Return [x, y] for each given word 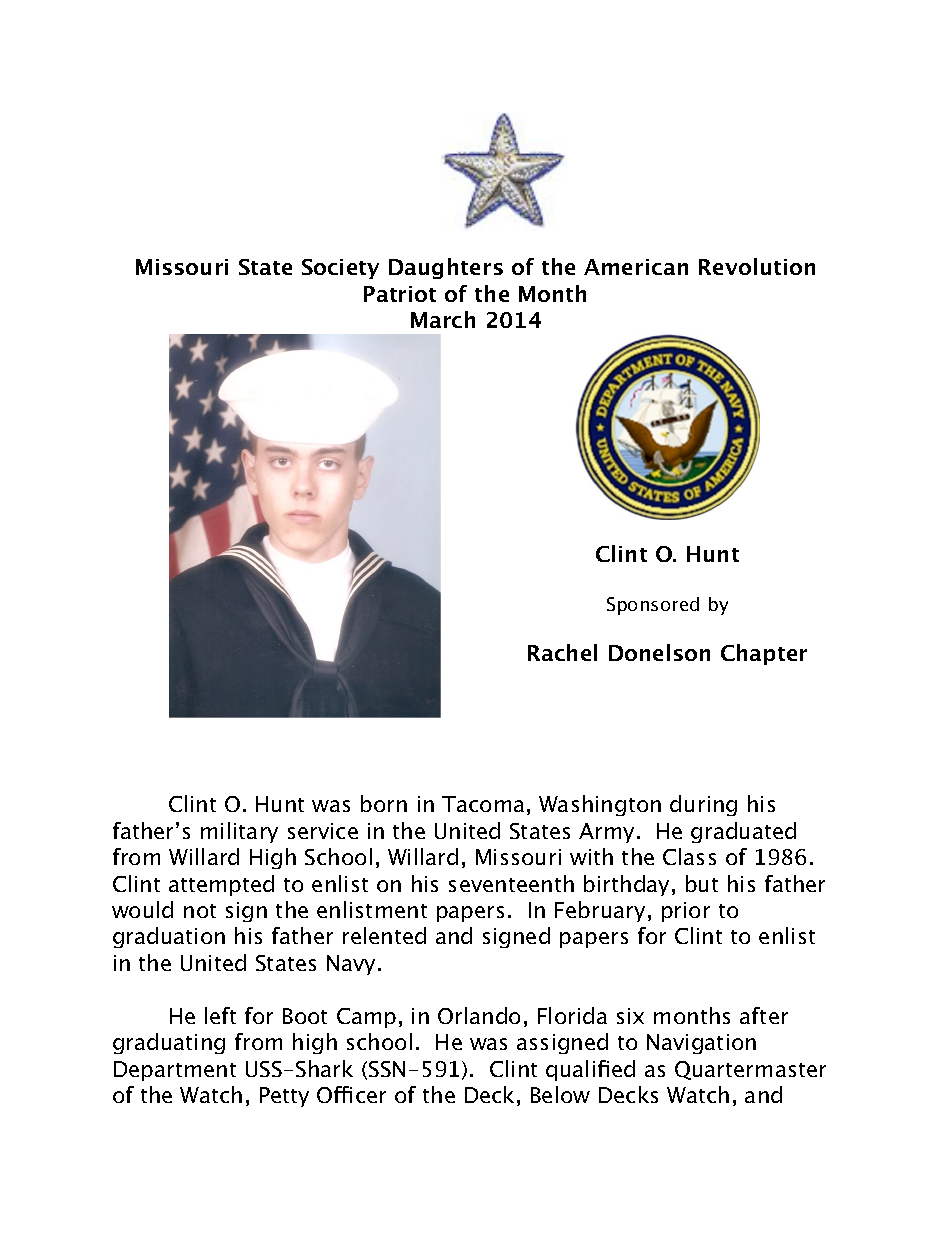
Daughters [446, 268]
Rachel [562, 652]
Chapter [764, 654]
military [239, 832]
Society [340, 269]
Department [175, 1071]
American [636, 267]
